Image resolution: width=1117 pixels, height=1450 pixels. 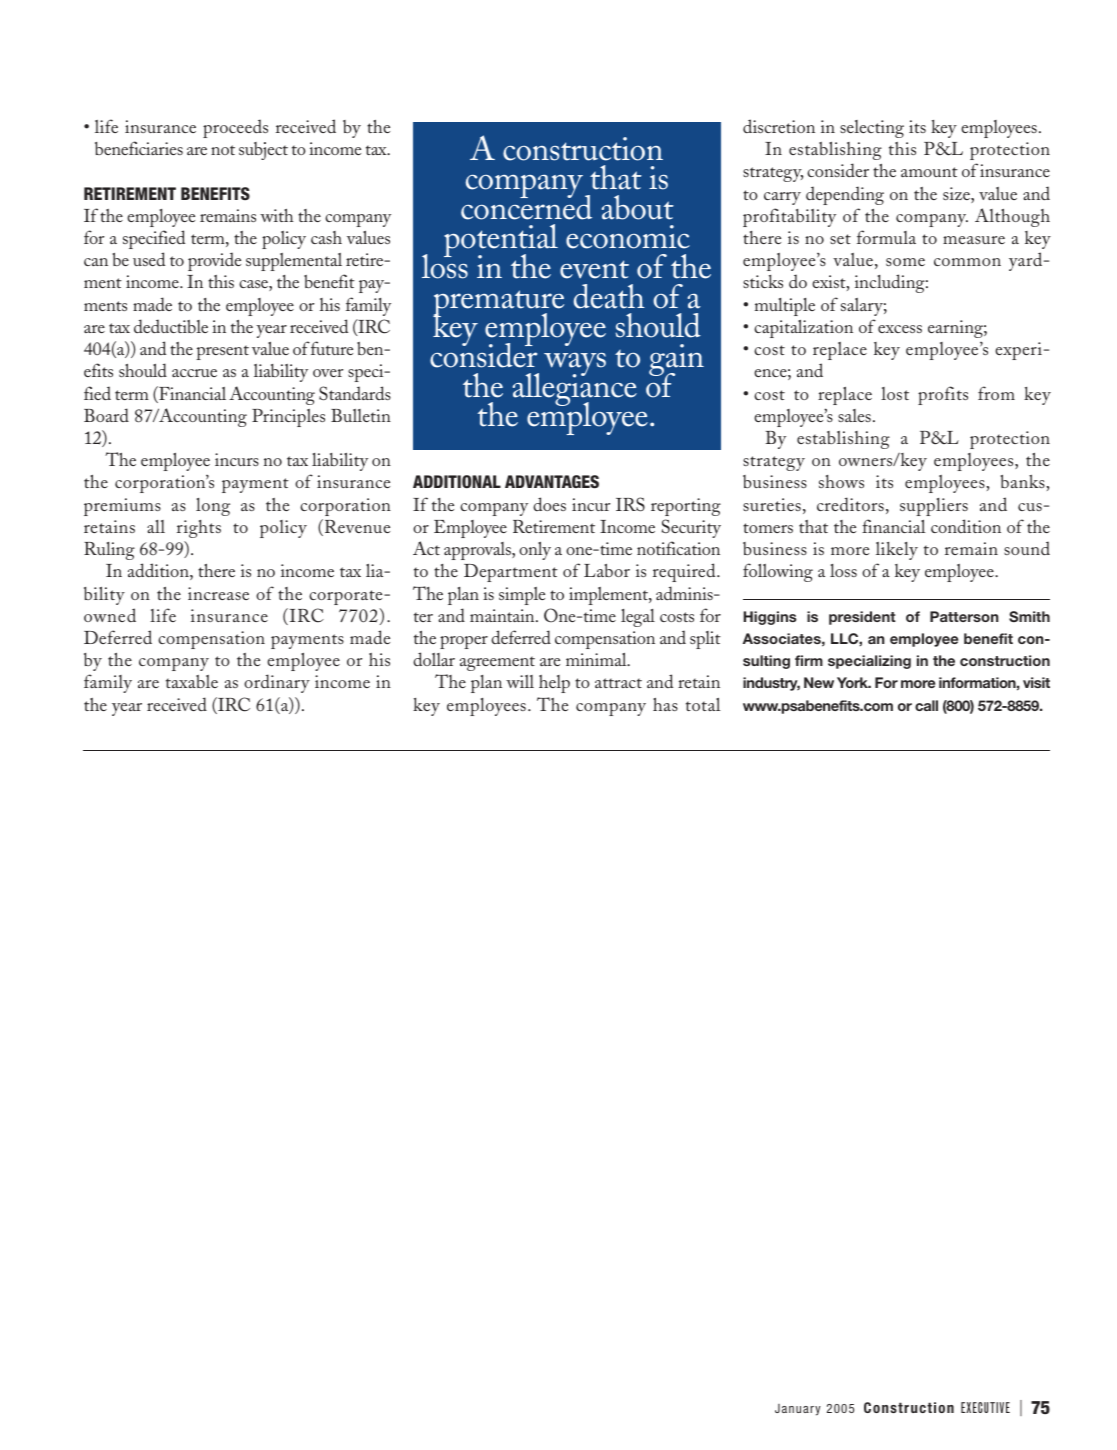 I want to click on amount, so click(x=929, y=172).
